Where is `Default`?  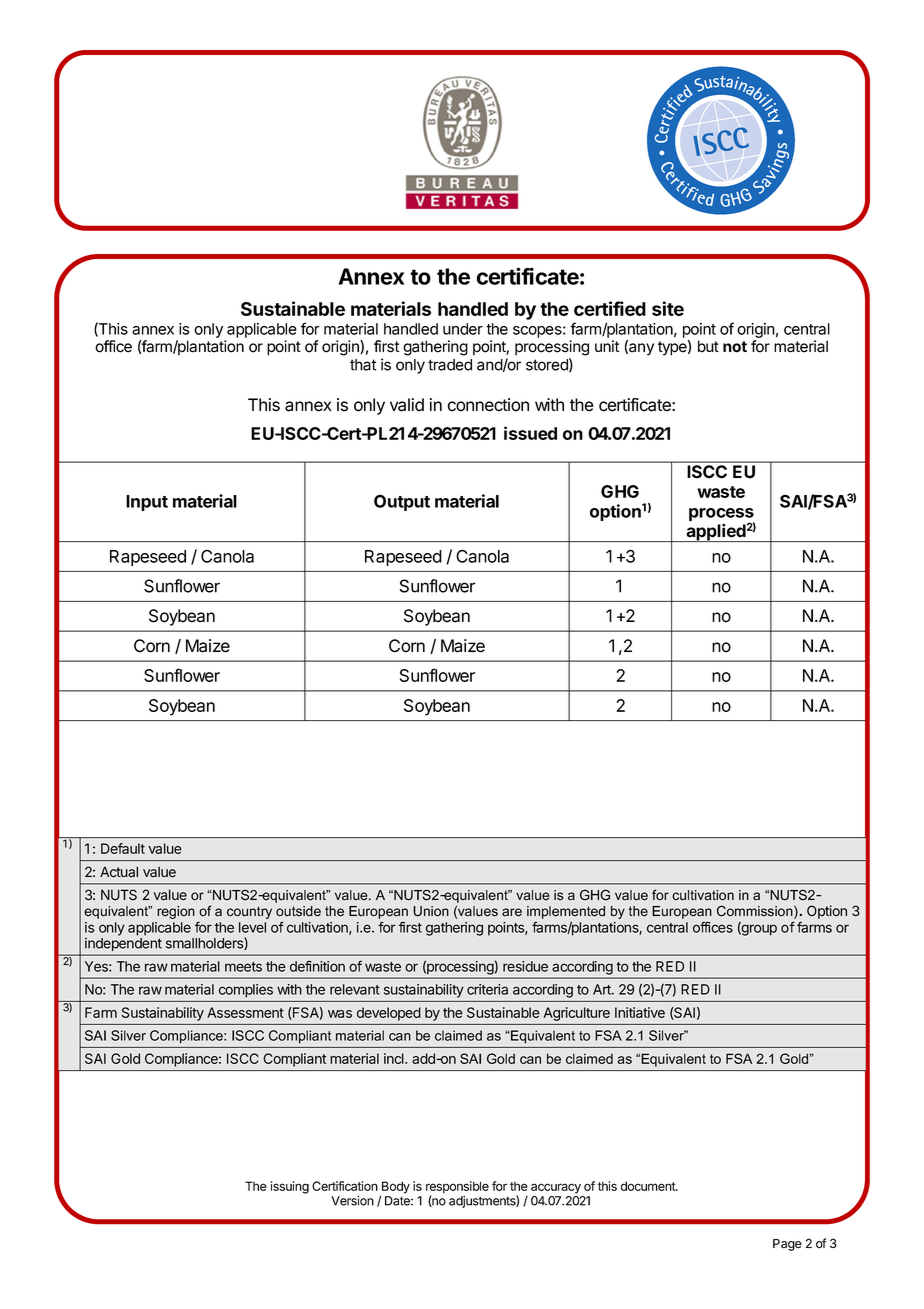
Default is located at coordinates (123, 848).
